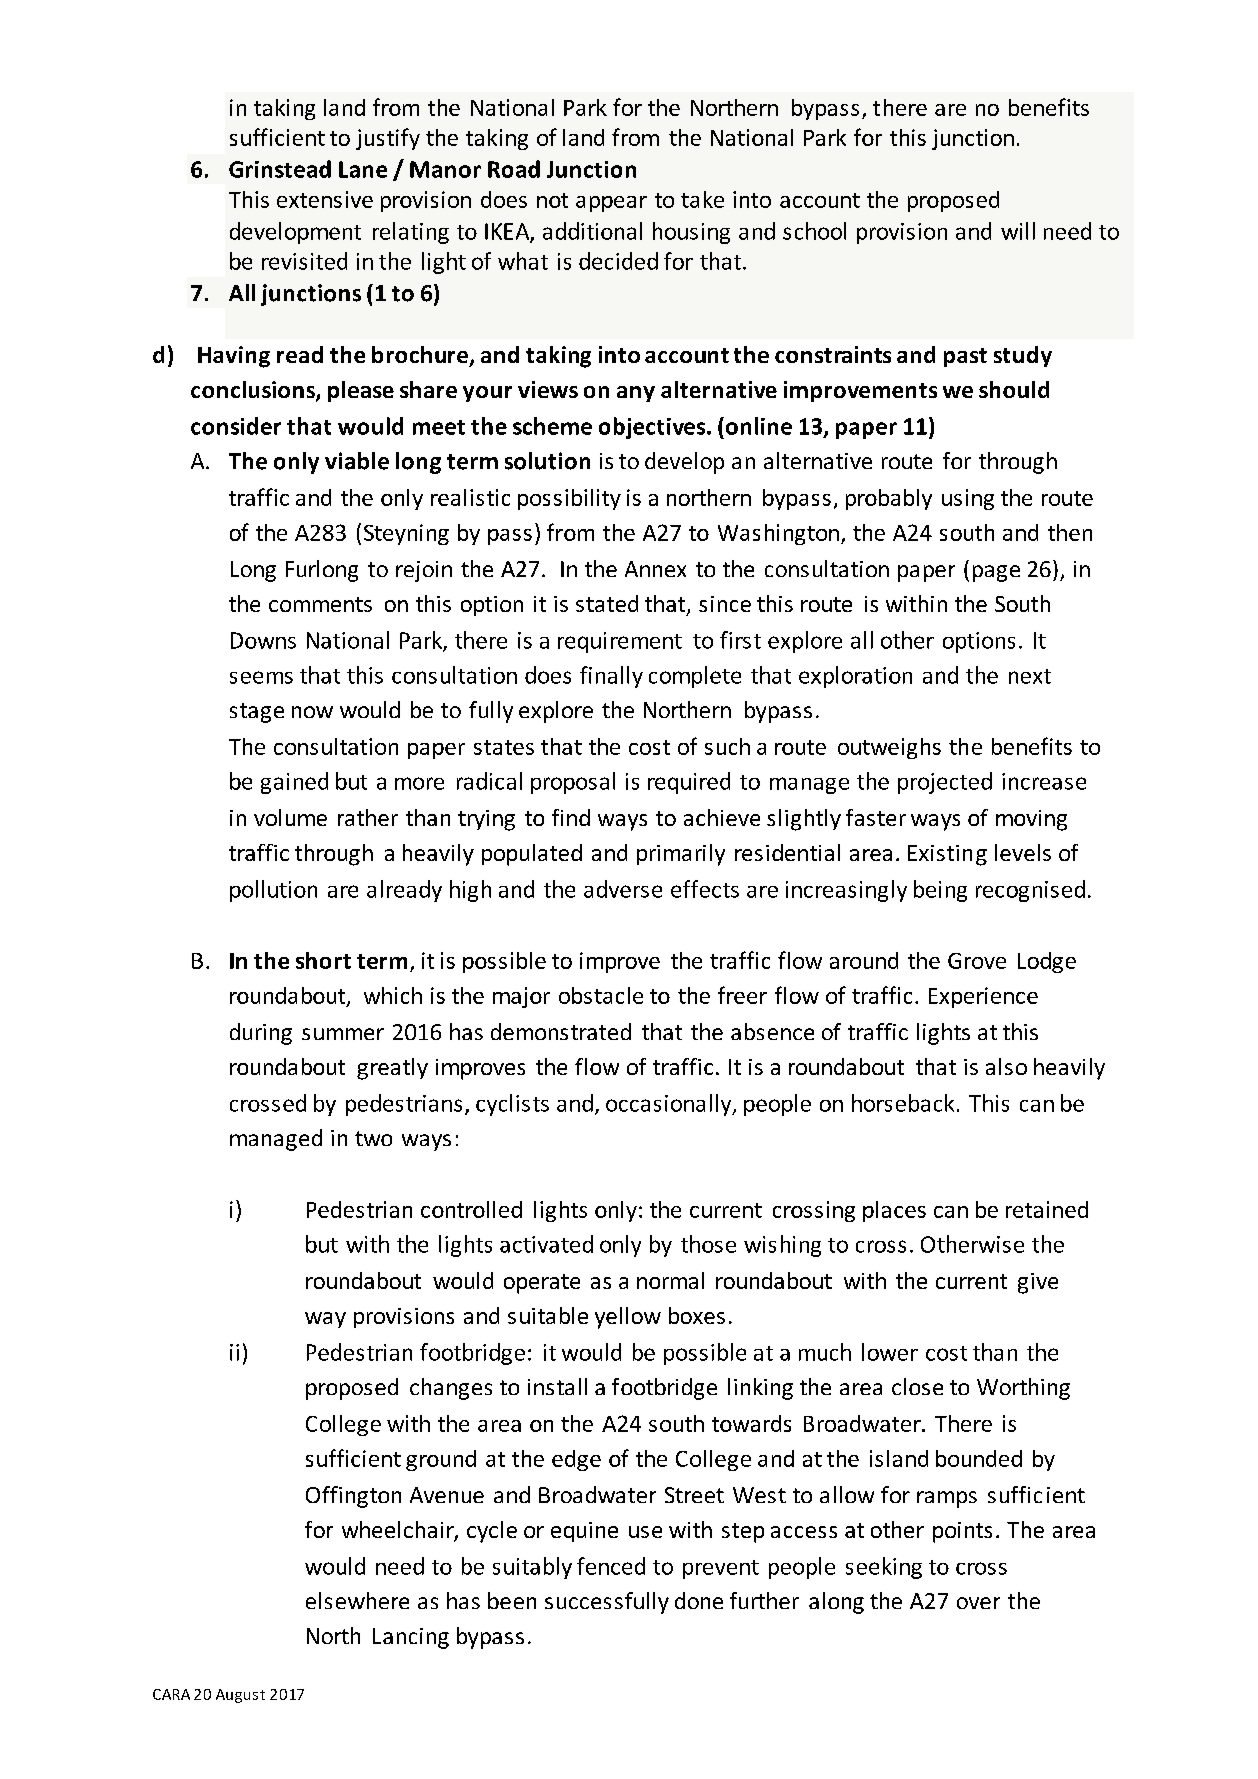  I want to click on appear, so click(611, 204).
